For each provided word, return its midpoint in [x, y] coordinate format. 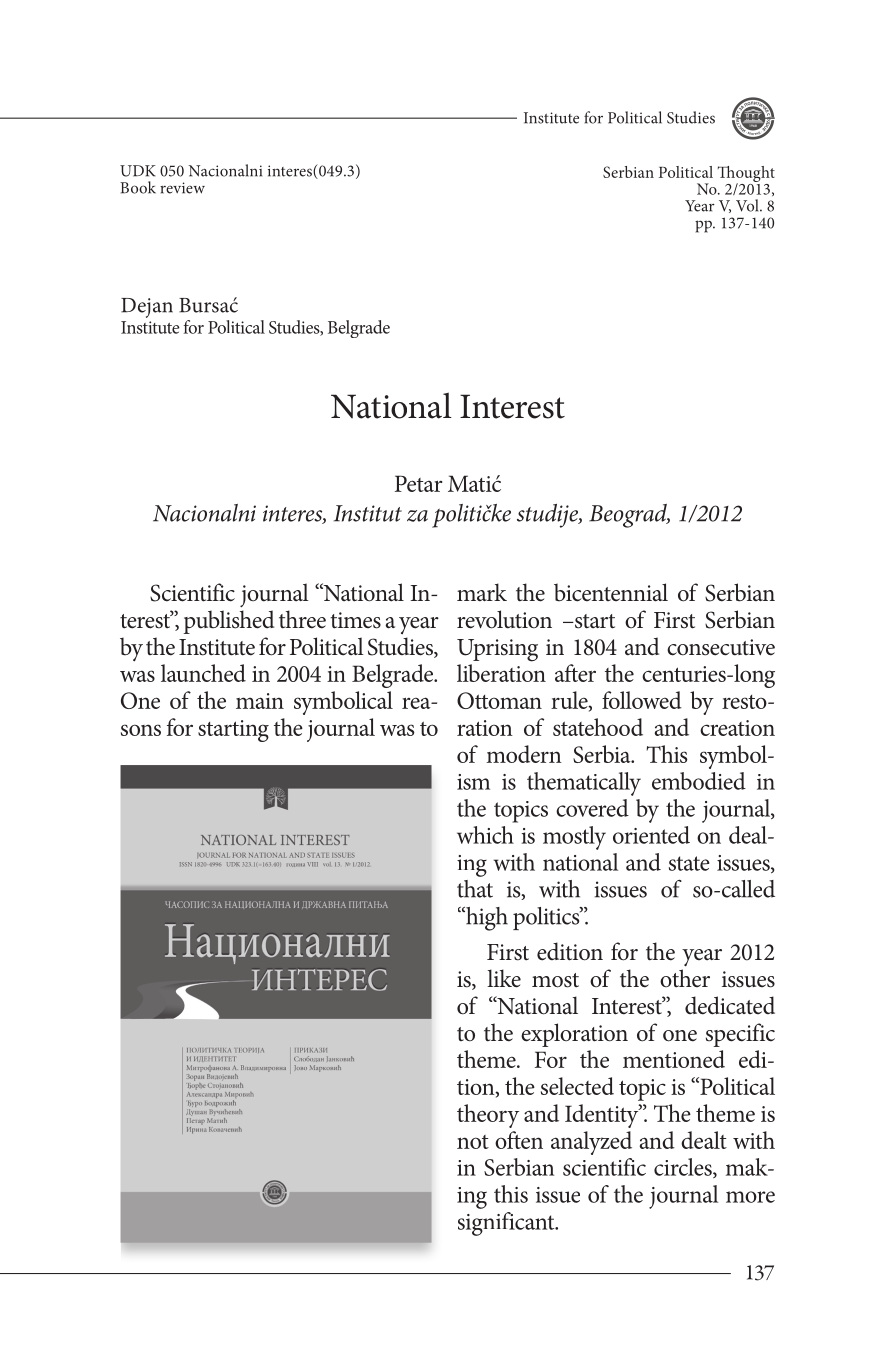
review [182, 188]
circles [684, 1168]
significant [507, 1224]
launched [203, 673]
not [473, 1142]
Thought [746, 175]
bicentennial [611, 592]
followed [642, 700]
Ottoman [499, 700]
